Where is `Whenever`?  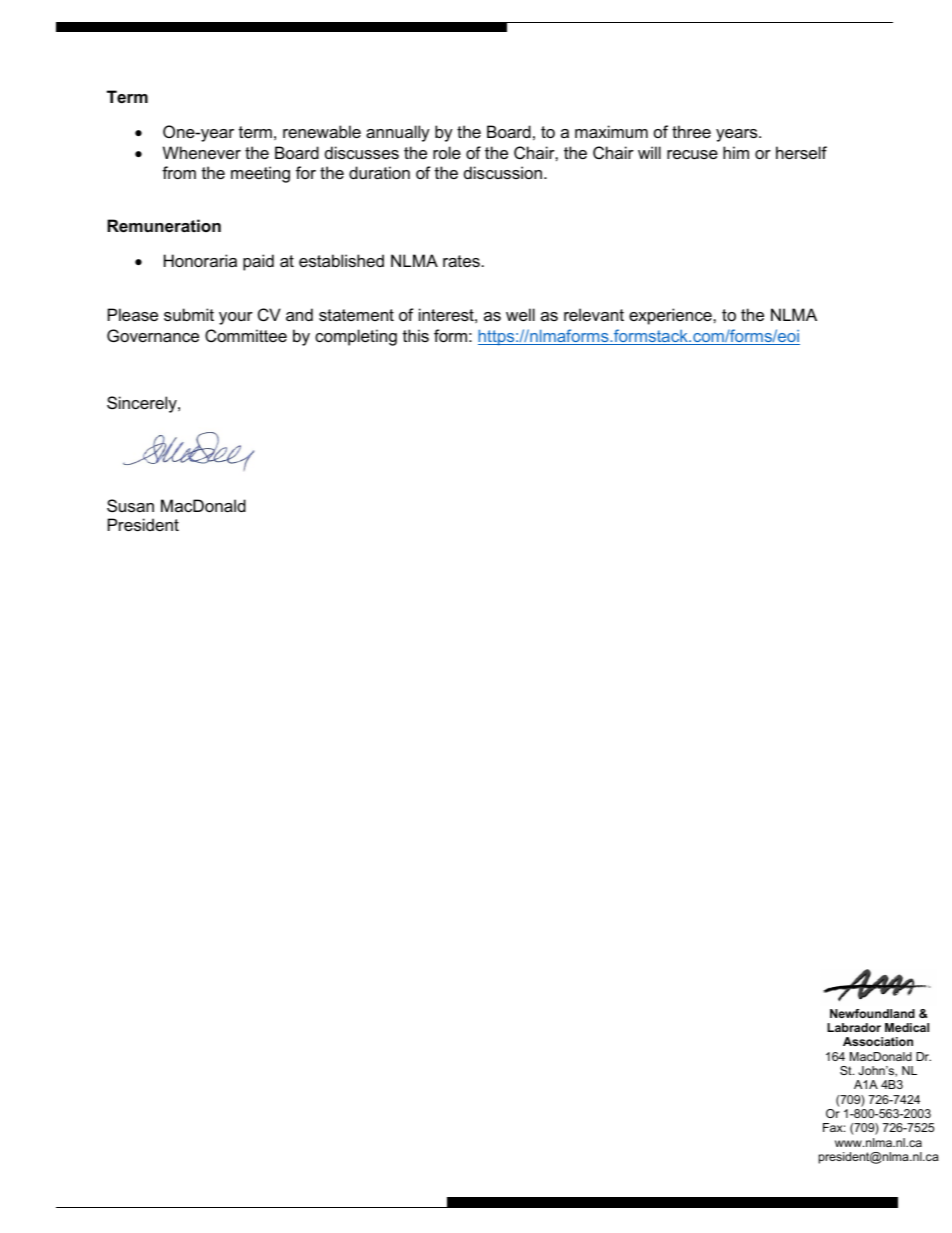 Whenever is located at coordinates (202, 152).
